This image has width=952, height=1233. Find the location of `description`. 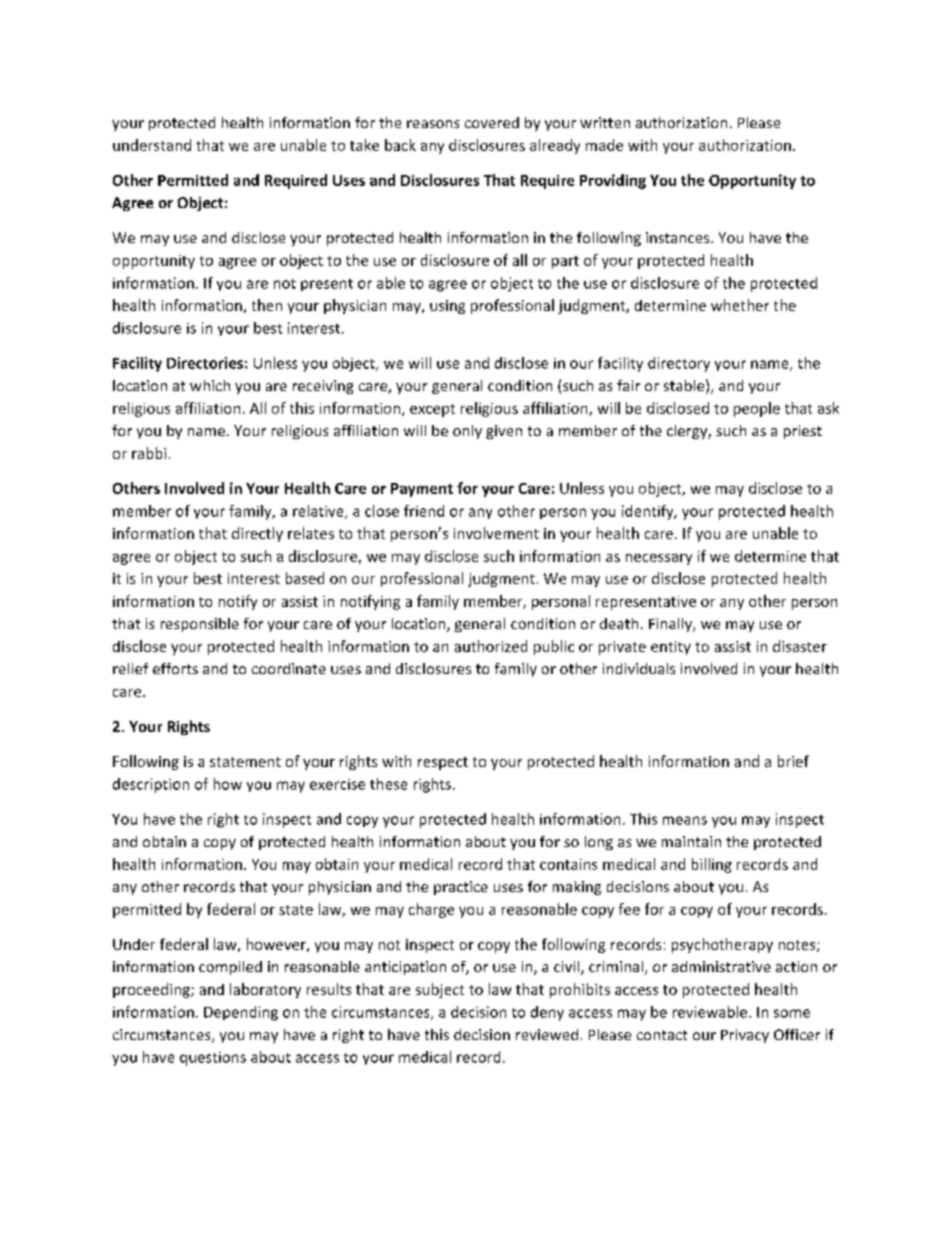

description is located at coordinates (151, 785).
